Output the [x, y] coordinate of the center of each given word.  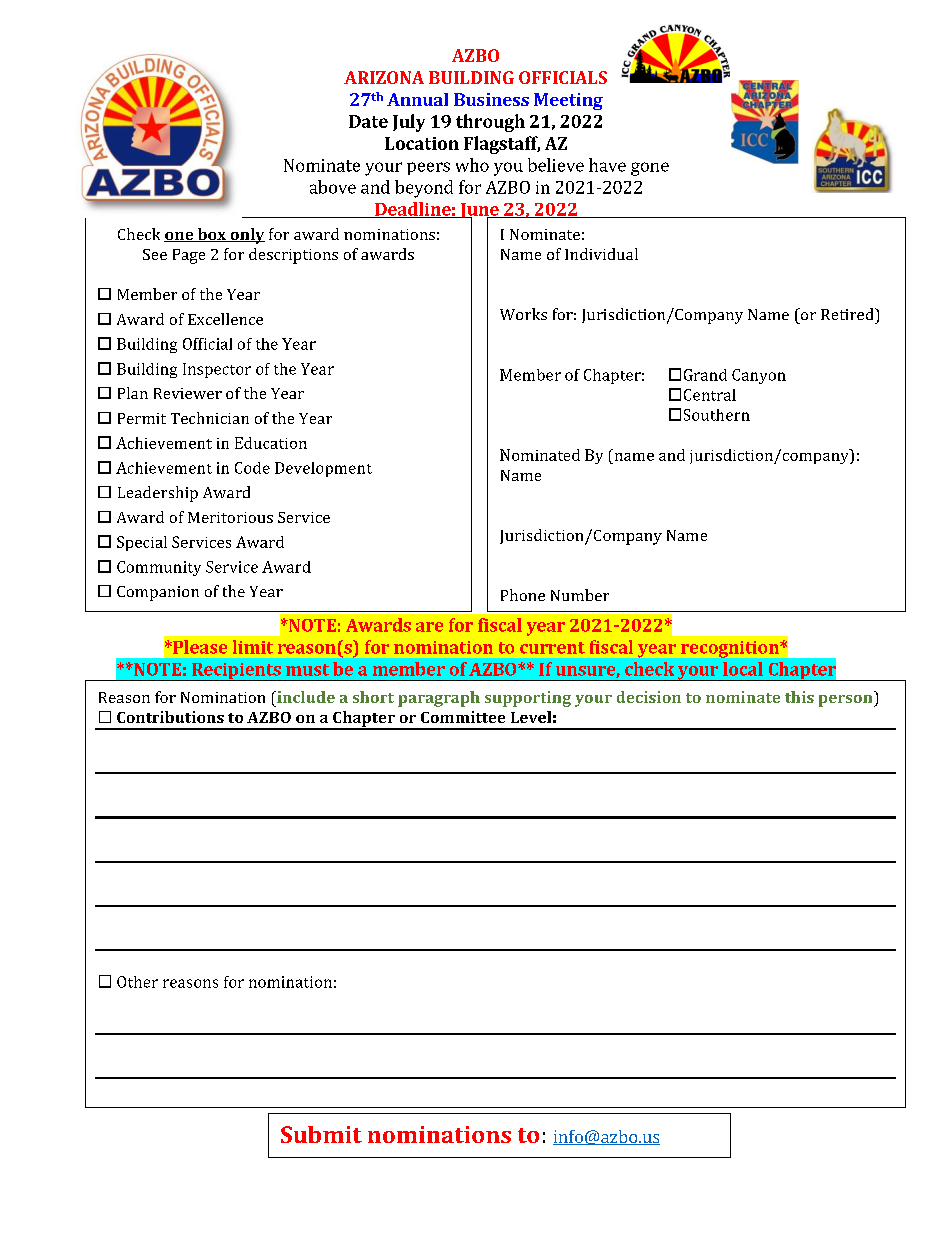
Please [199, 647]
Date [368, 121]
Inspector [217, 370]
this [799, 697]
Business [491, 99]
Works [523, 314]
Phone [523, 595]
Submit [321, 1134]
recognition [731, 649]
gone [650, 169]
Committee [463, 717]
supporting [528, 699]
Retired [848, 314]
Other [137, 982]
